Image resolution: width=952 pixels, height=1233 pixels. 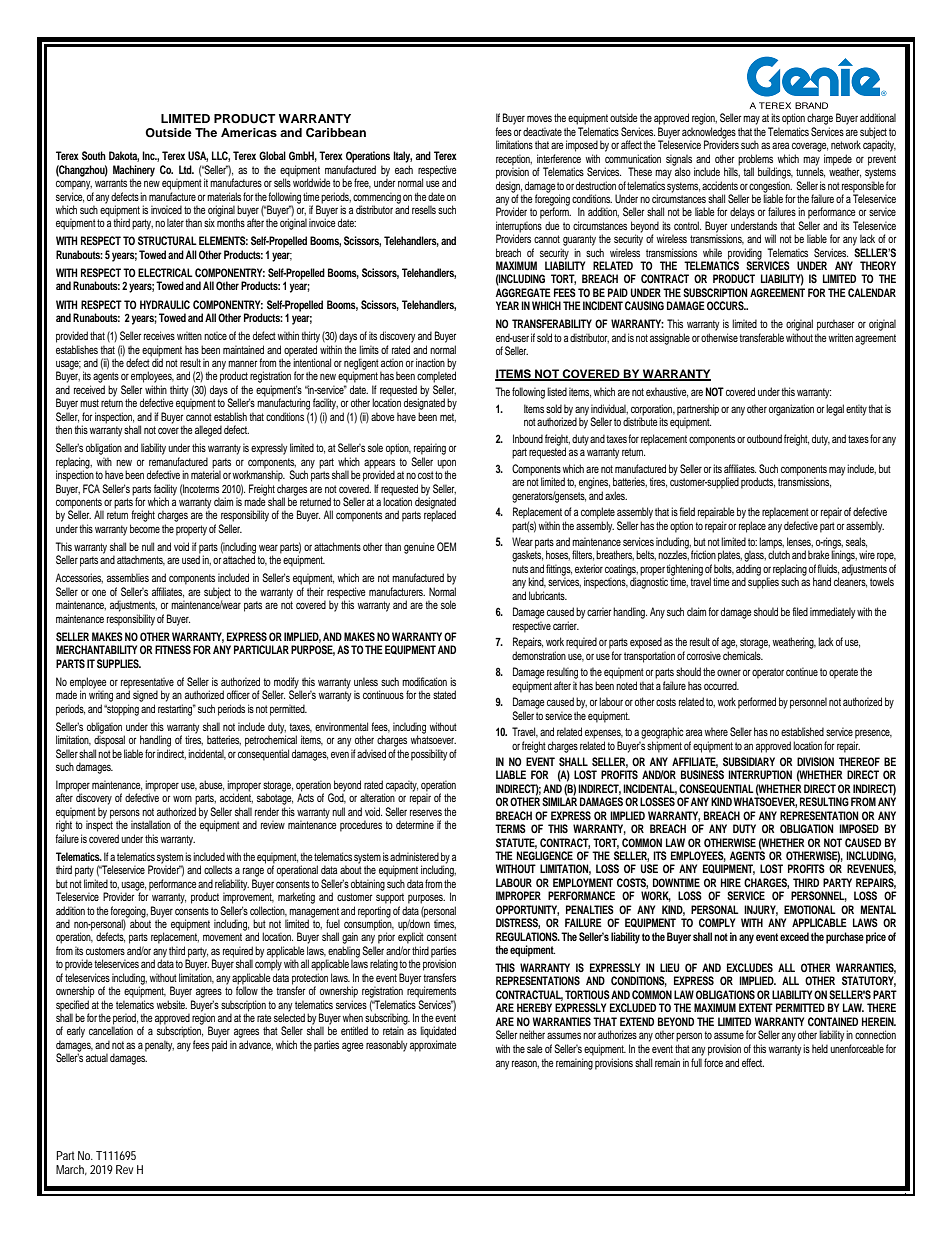 I want to click on assemblies, so click(x=128, y=577).
